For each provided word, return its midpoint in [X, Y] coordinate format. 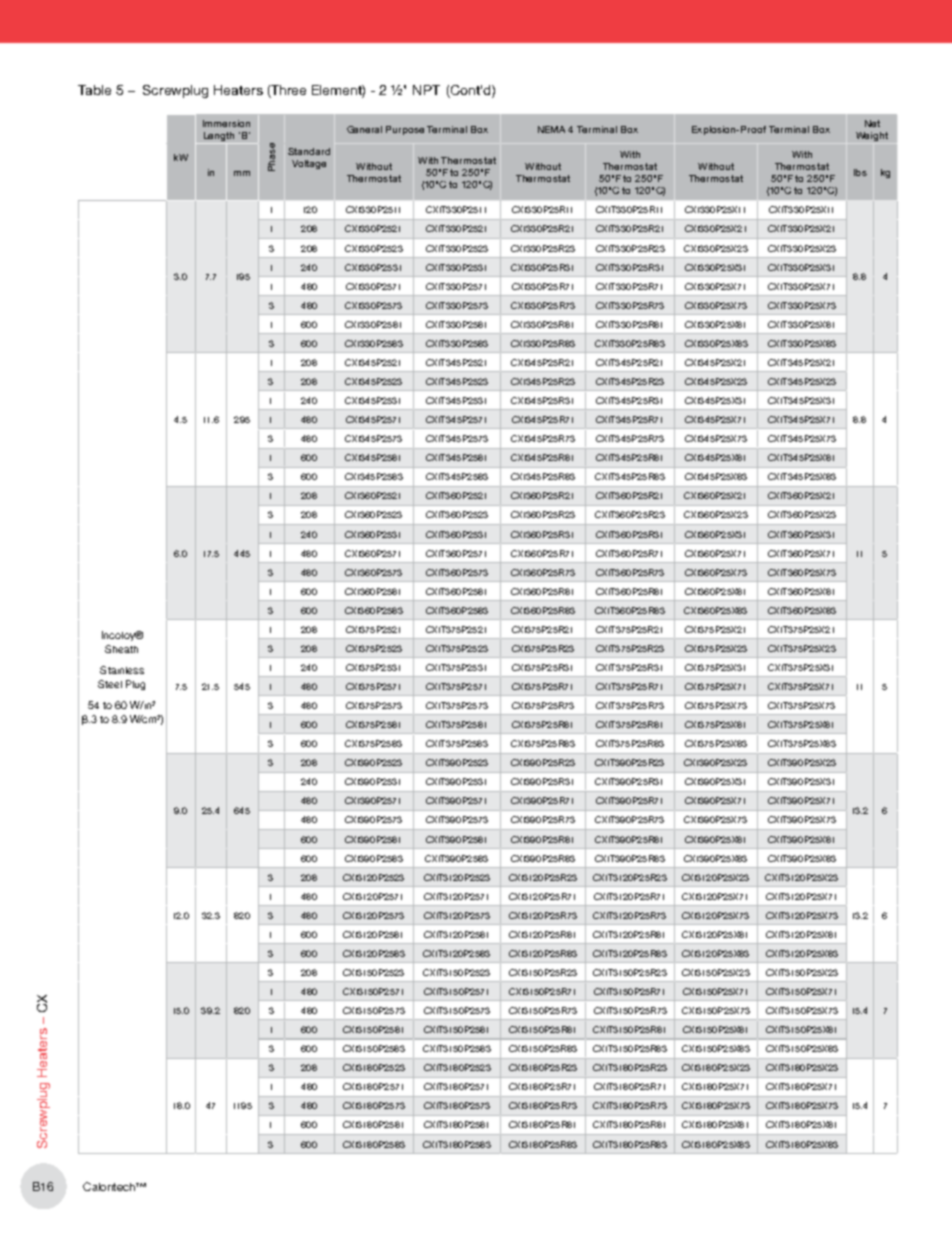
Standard [309, 151]
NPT [426, 90]
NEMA [551, 129]
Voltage [309, 164]
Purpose [405, 130]
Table [94, 90]
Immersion [226, 123]
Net [872, 123]
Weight [872, 136]
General [364, 129]
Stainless [122, 670]
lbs [860, 172]
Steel [110, 684]
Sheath [121, 649]
